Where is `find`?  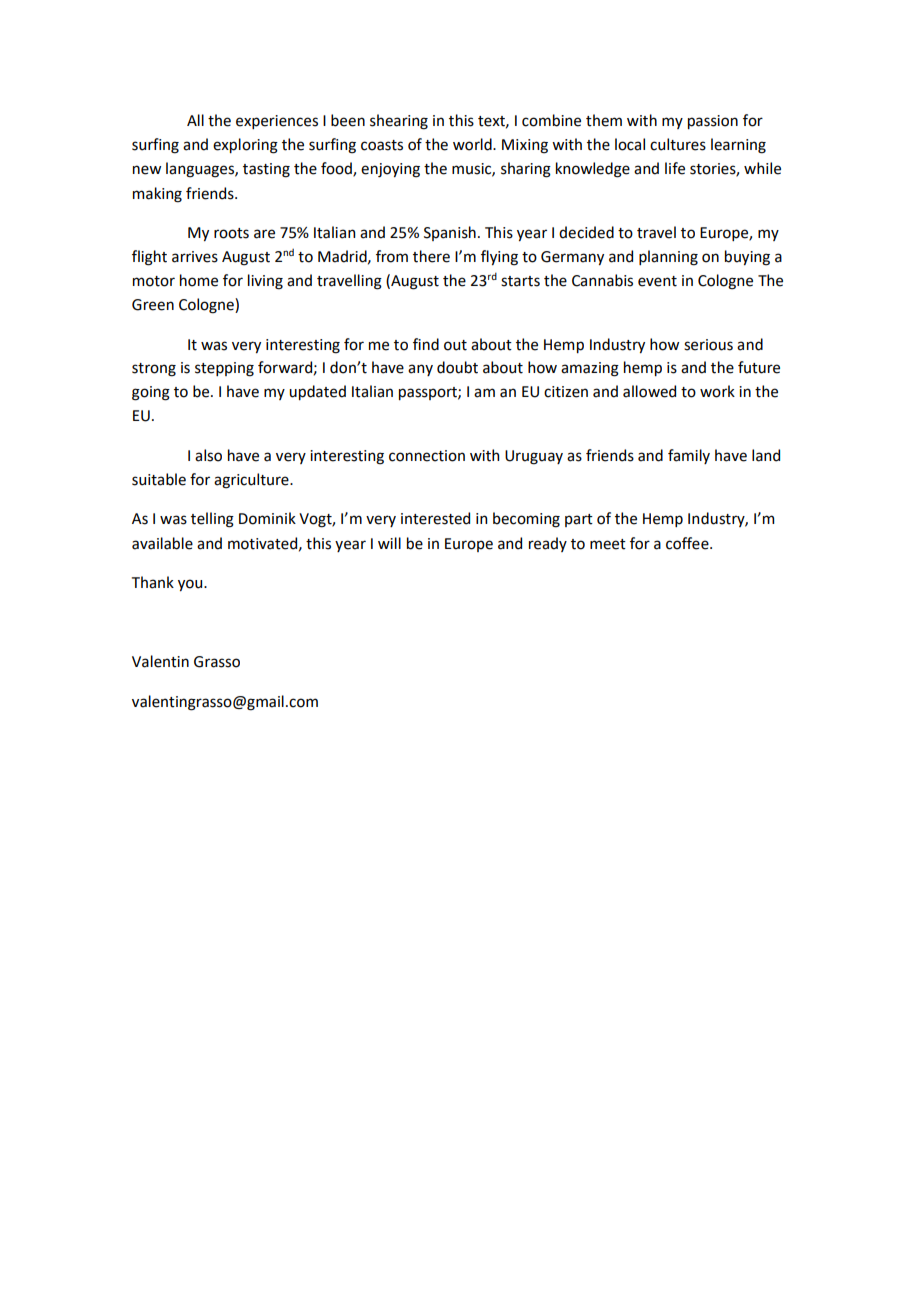 find is located at coordinates (426, 344).
